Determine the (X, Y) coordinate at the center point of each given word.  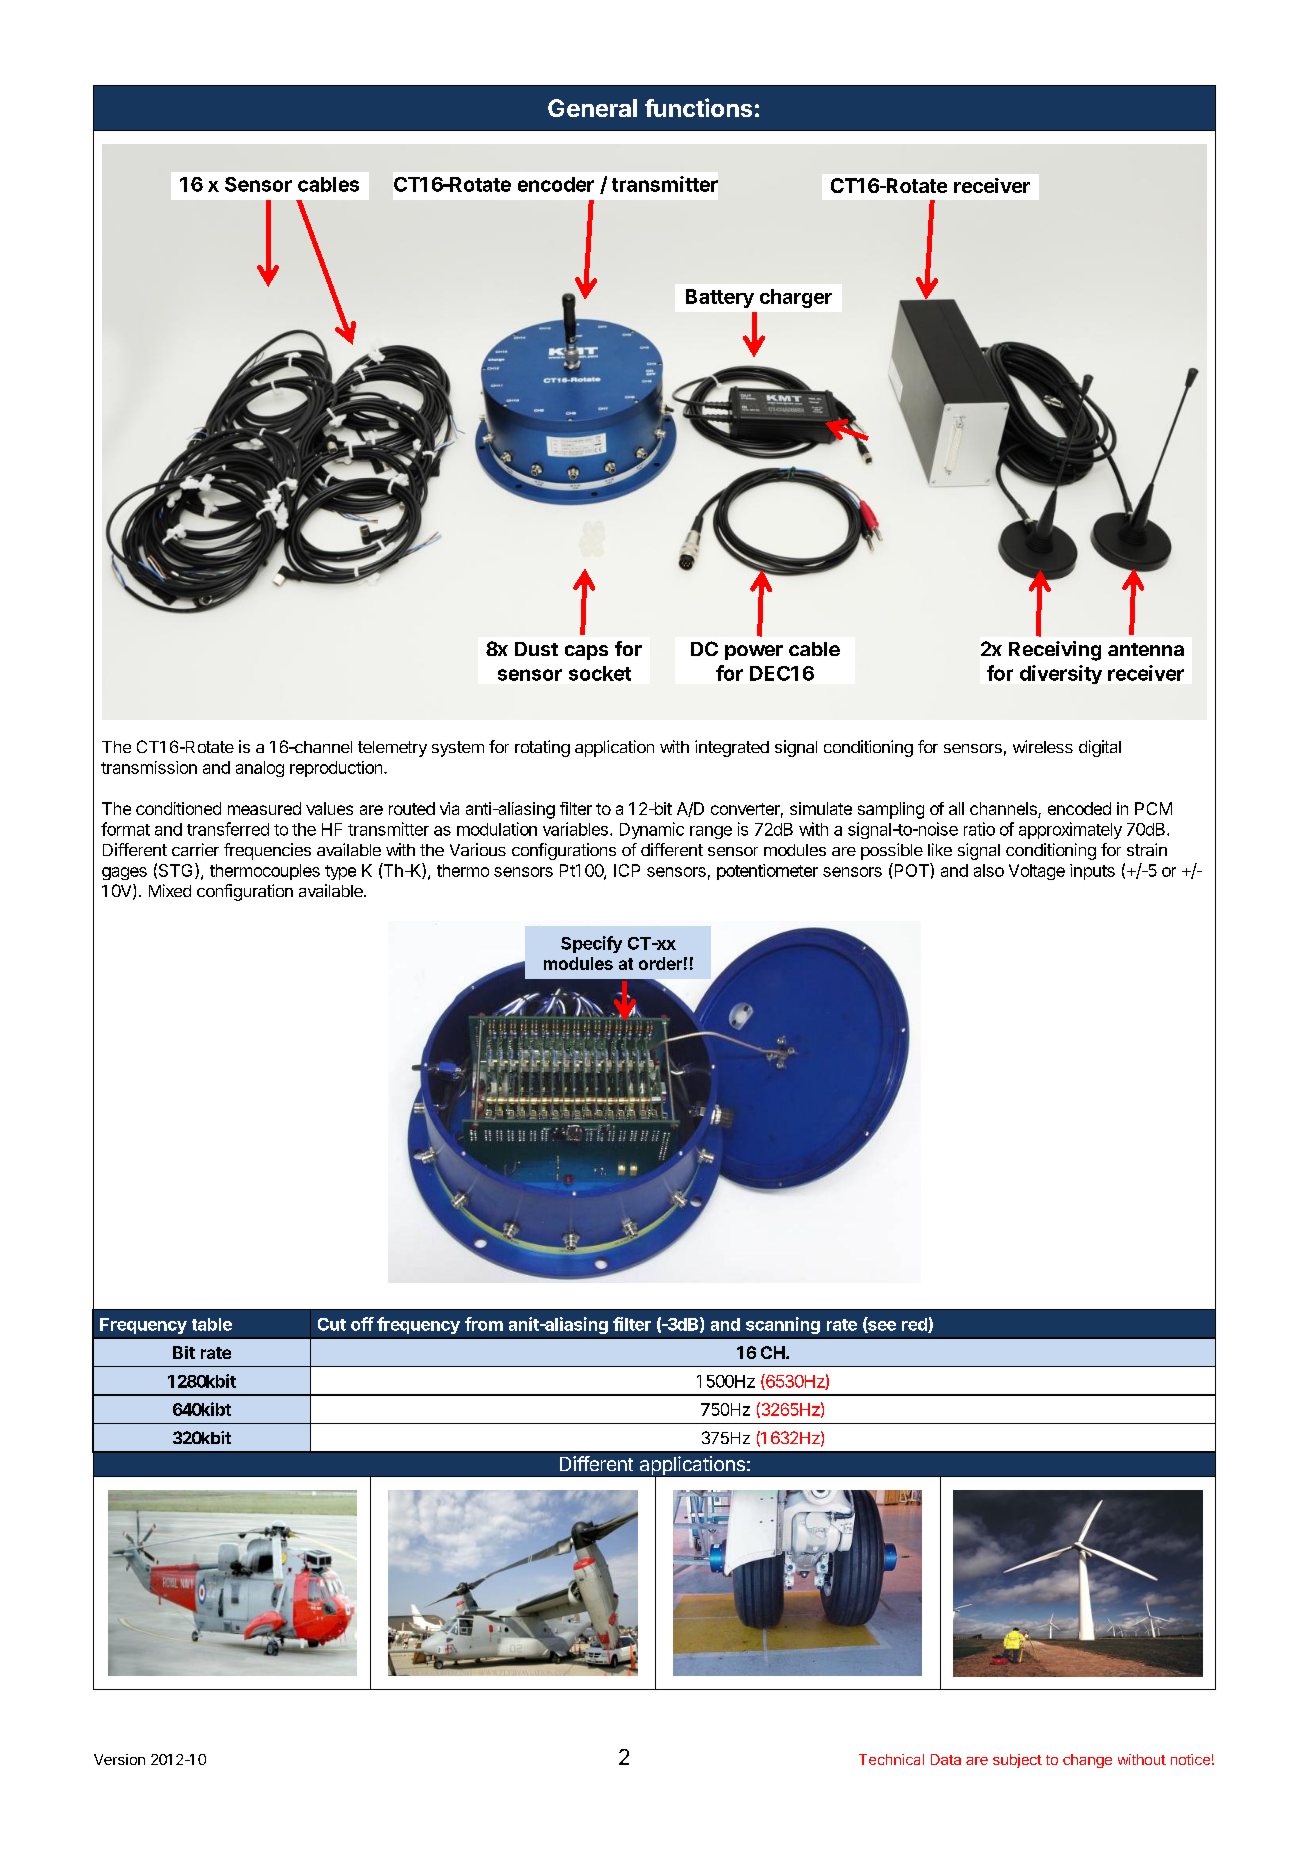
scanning (783, 1325)
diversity (1061, 674)
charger (796, 298)
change (1087, 1761)
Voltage (1037, 872)
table (212, 1324)
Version (119, 1759)
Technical (891, 1759)
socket (600, 673)
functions (698, 107)
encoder (556, 184)
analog (260, 769)
